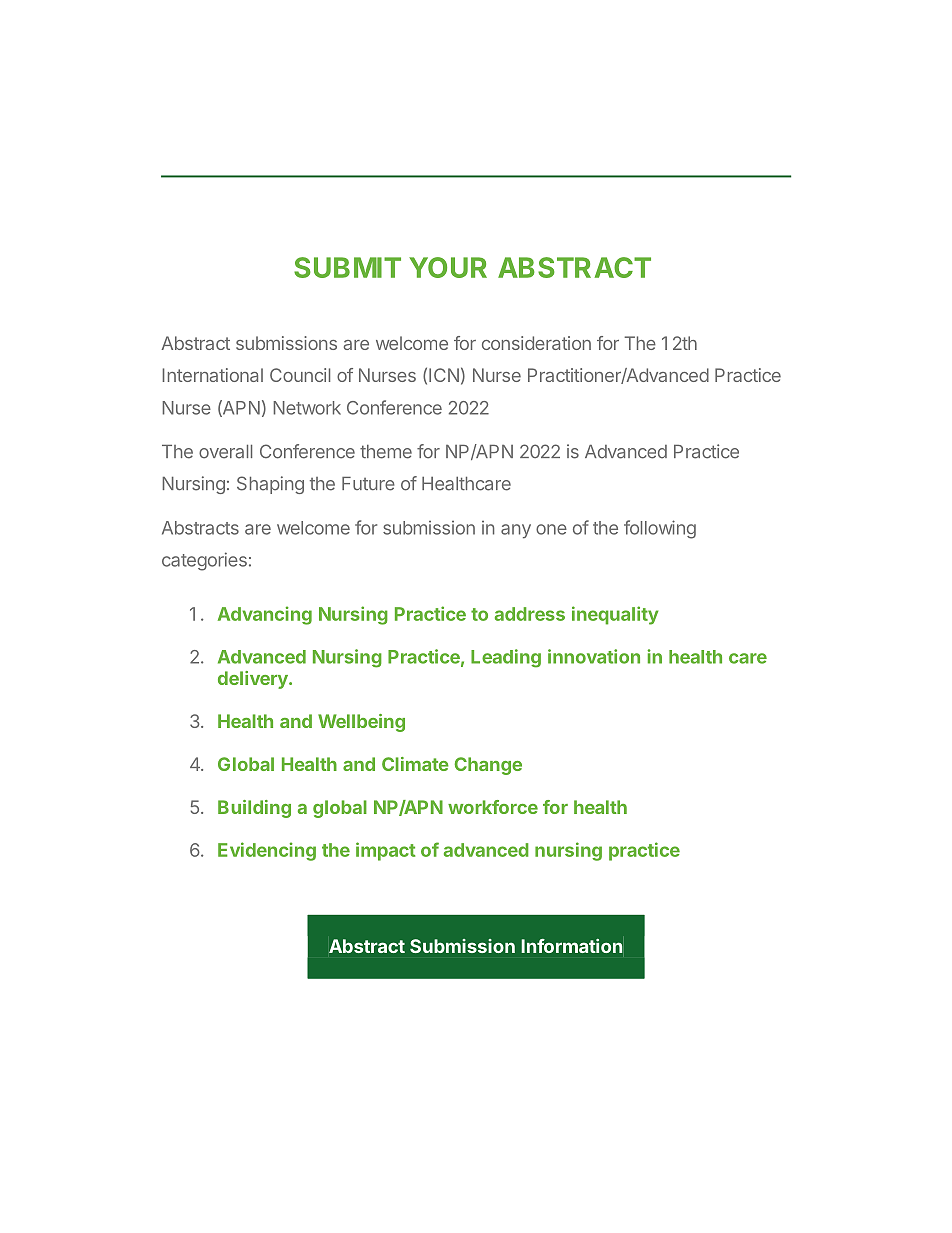  Describe the element at coordinates (347, 267) in the image. I see `SUBMIT` at that location.
